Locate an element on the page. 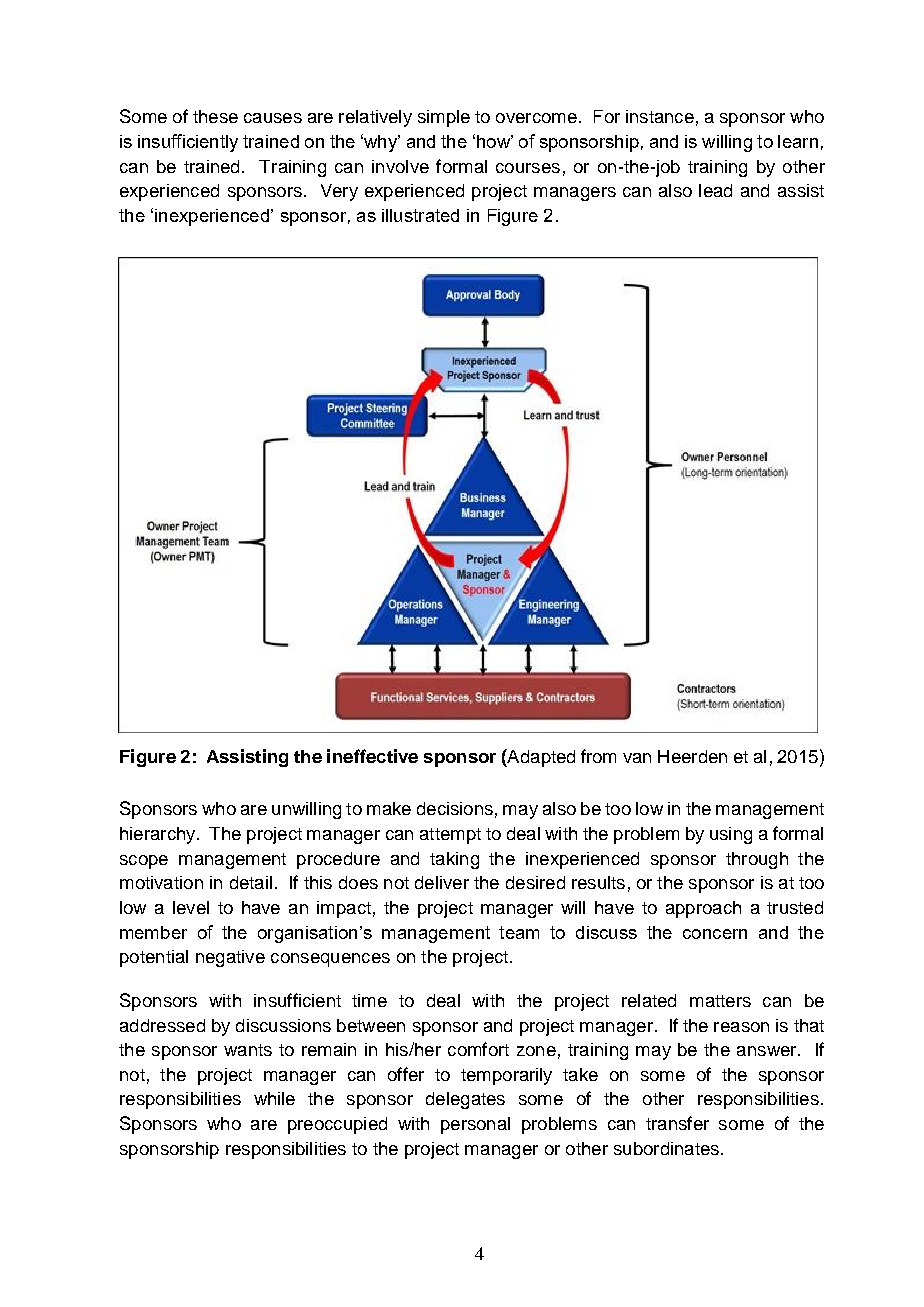  simple is located at coordinates (444, 118).
